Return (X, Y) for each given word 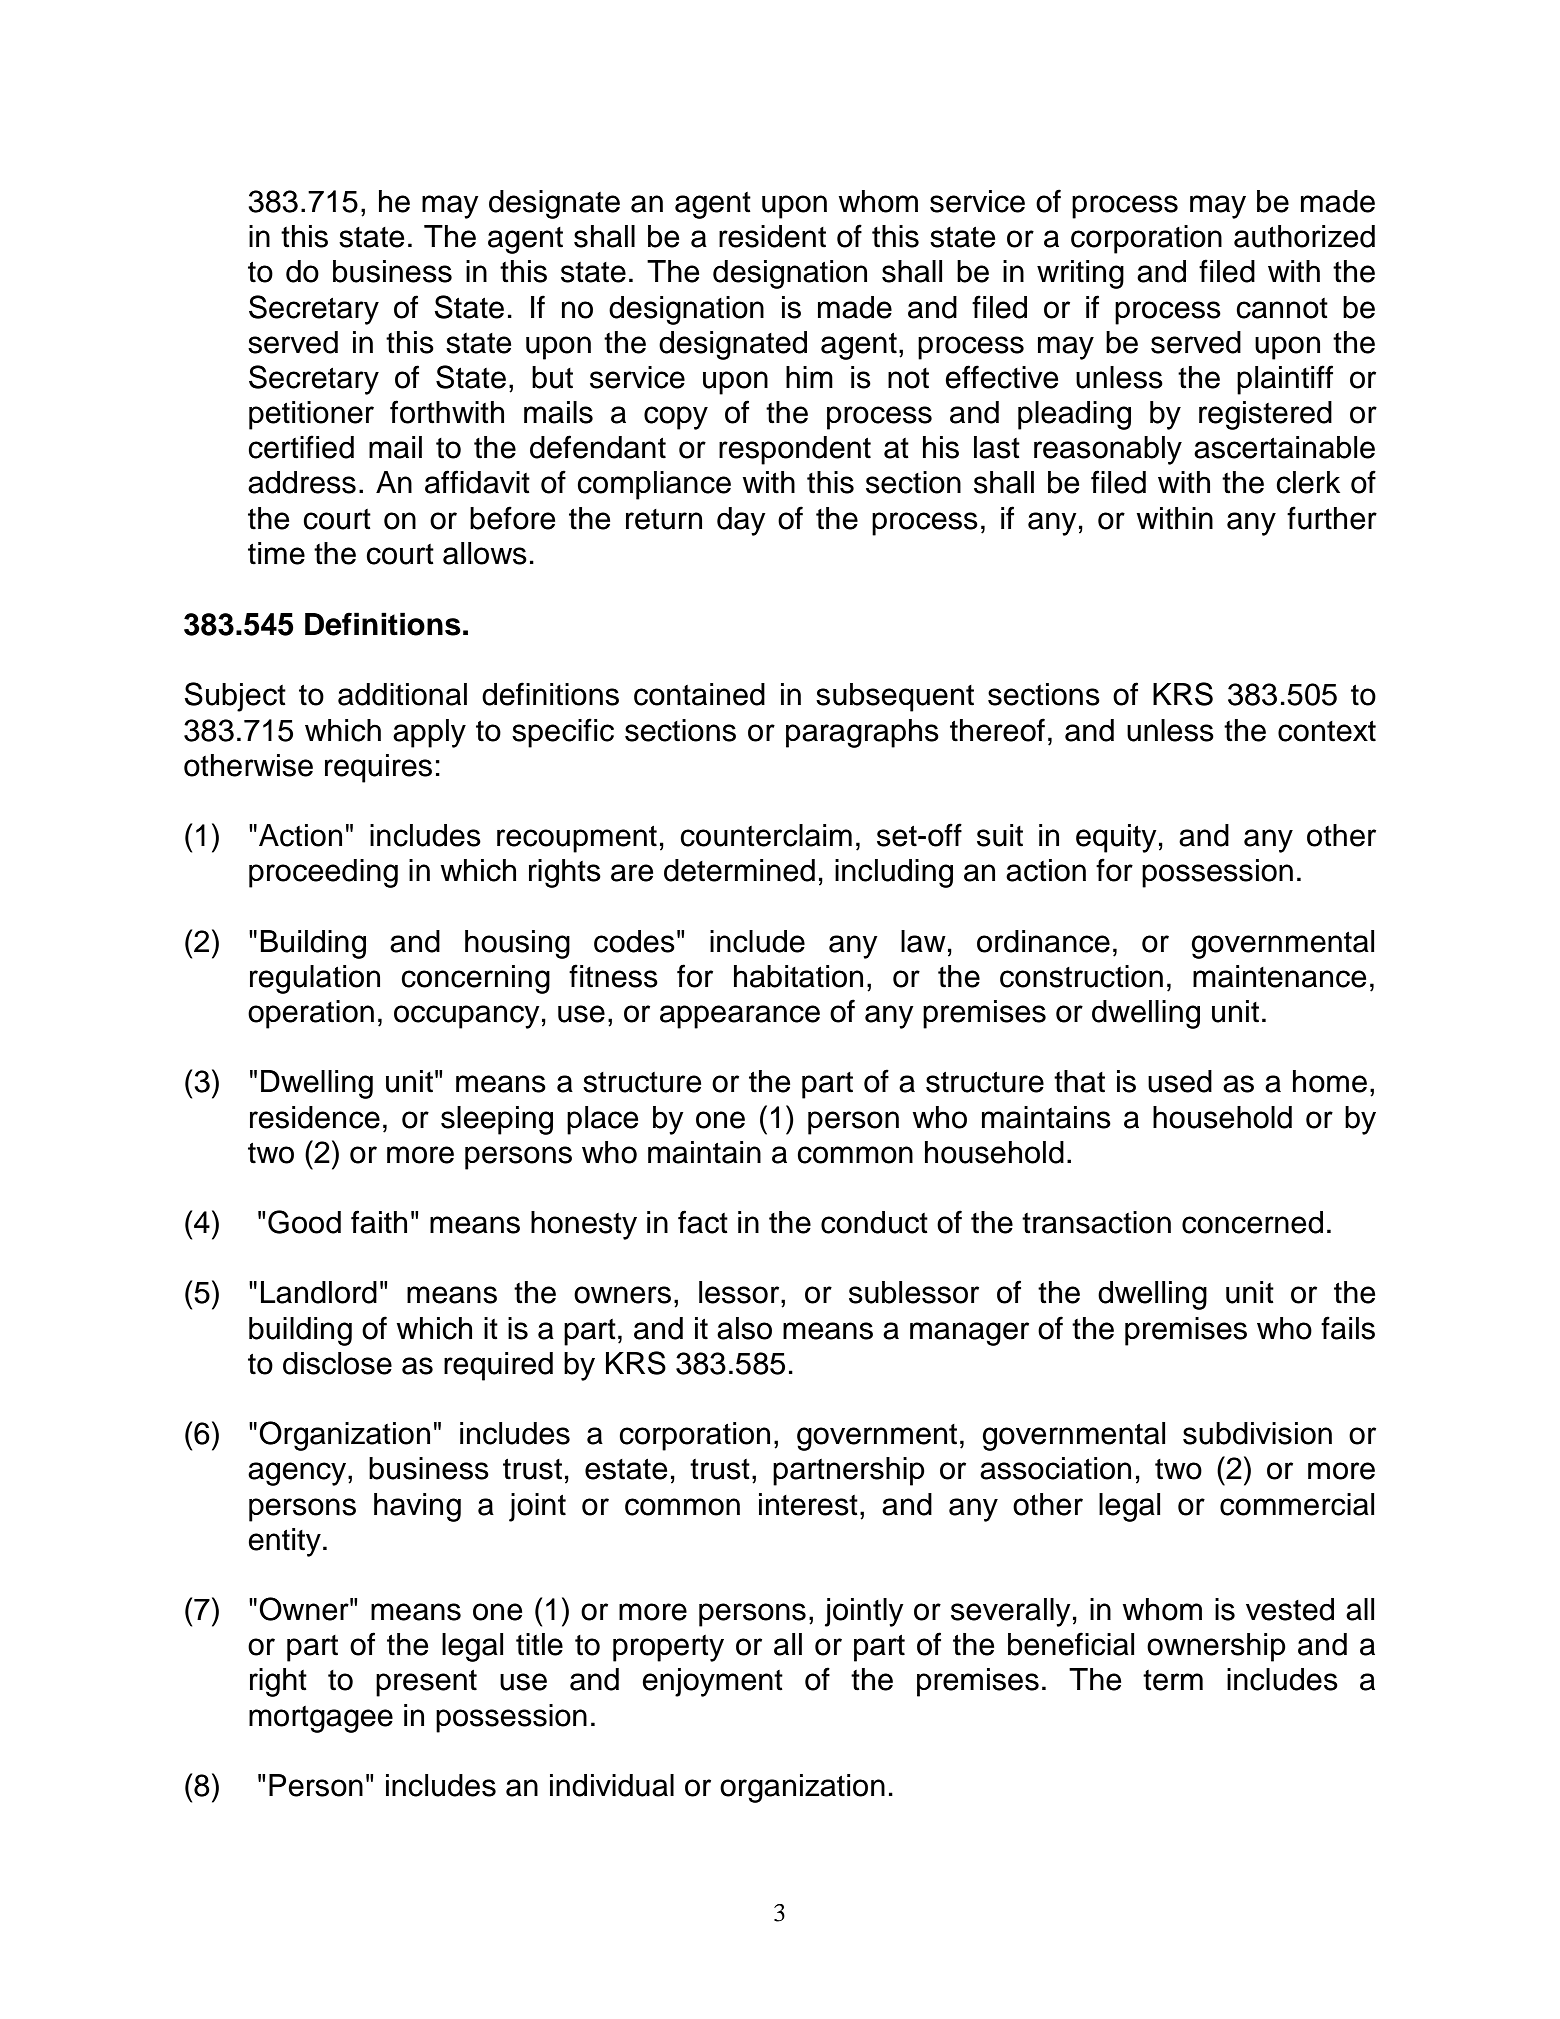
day (741, 521)
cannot (1282, 308)
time (276, 553)
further (1332, 518)
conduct (874, 1222)
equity (1116, 838)
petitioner (311, 415)
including (894, 873)
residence (315, 1117)
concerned (1252, 1222)
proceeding (323, 873)
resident (772, 236)
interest (808, 1504)
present (426, 1683)
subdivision (1257, 1433)
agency (298, 1474)
